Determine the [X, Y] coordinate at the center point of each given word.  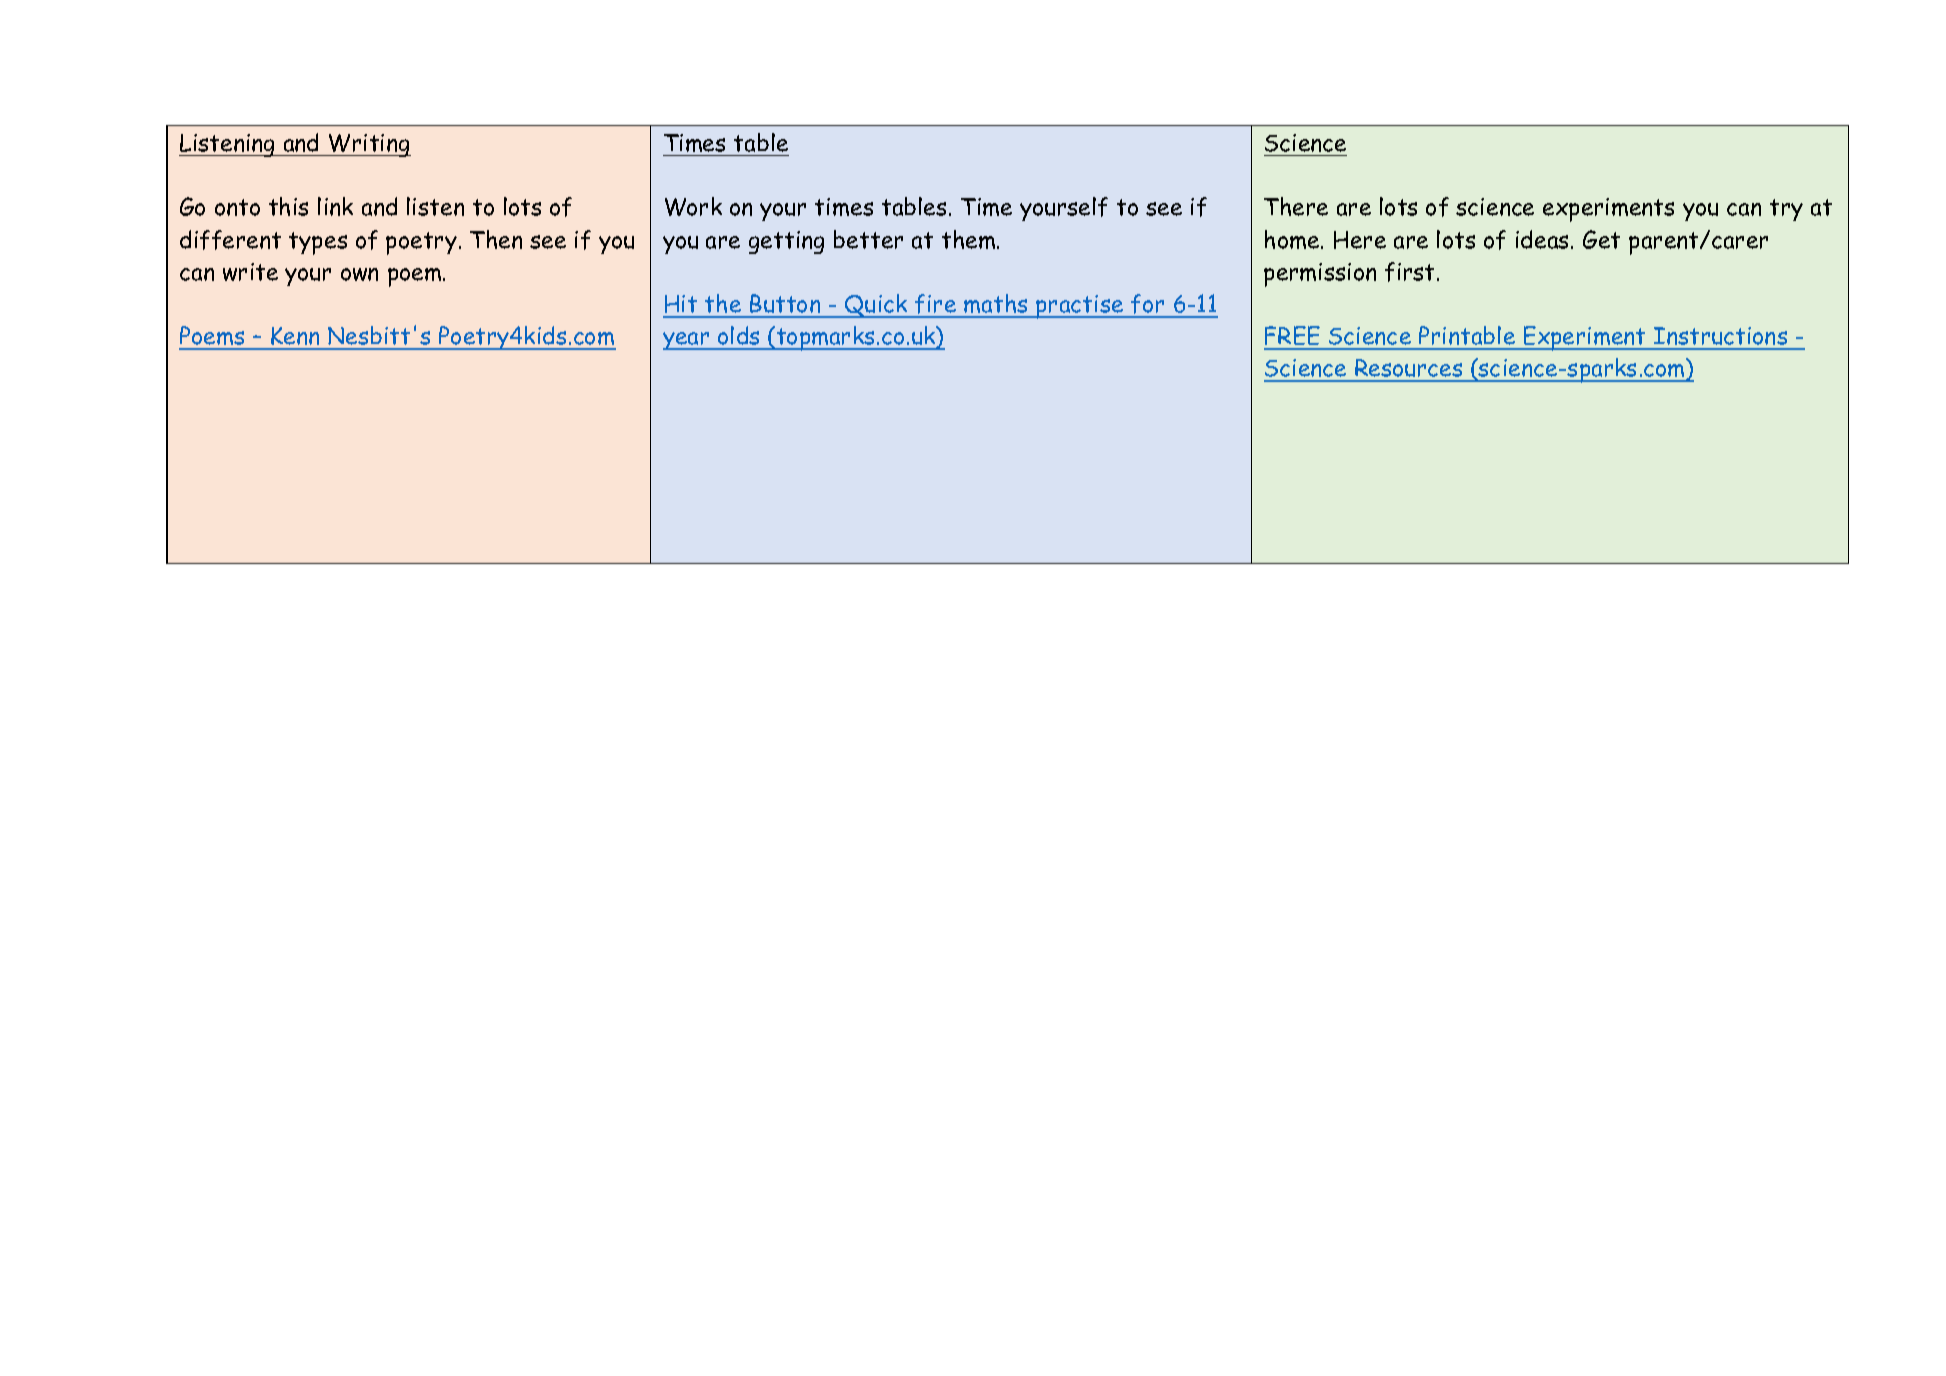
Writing [369, 145]
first [1409, 272]
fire [936, 305]
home [1293, 239]
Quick [876, 306]
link [335, 206]
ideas [1542, 239]
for [1148, 305]
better [868, 239]
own [359, 274]
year [687, 341]
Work [693, 206]
